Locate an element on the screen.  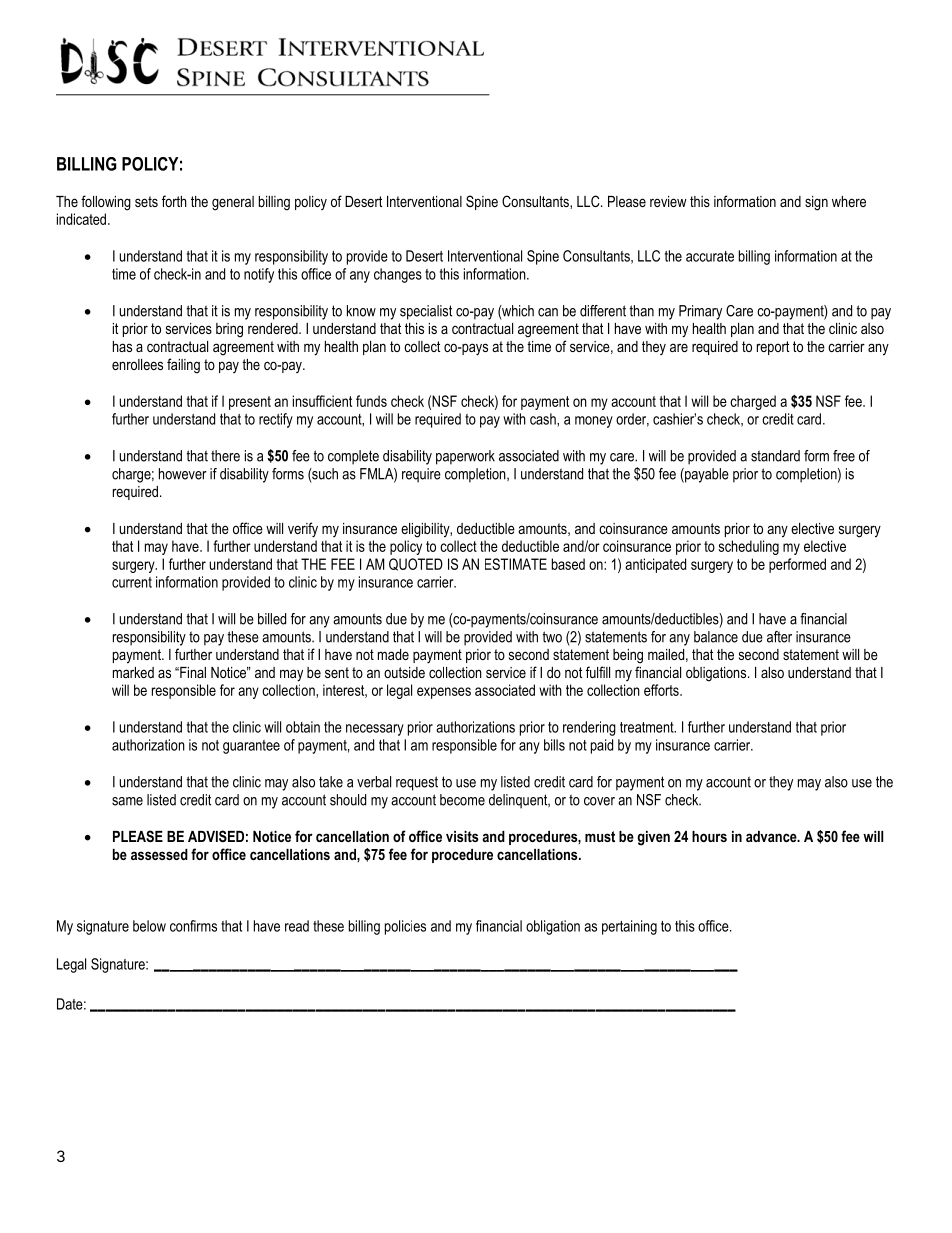
confirms is located at coordinates (193, 926).
